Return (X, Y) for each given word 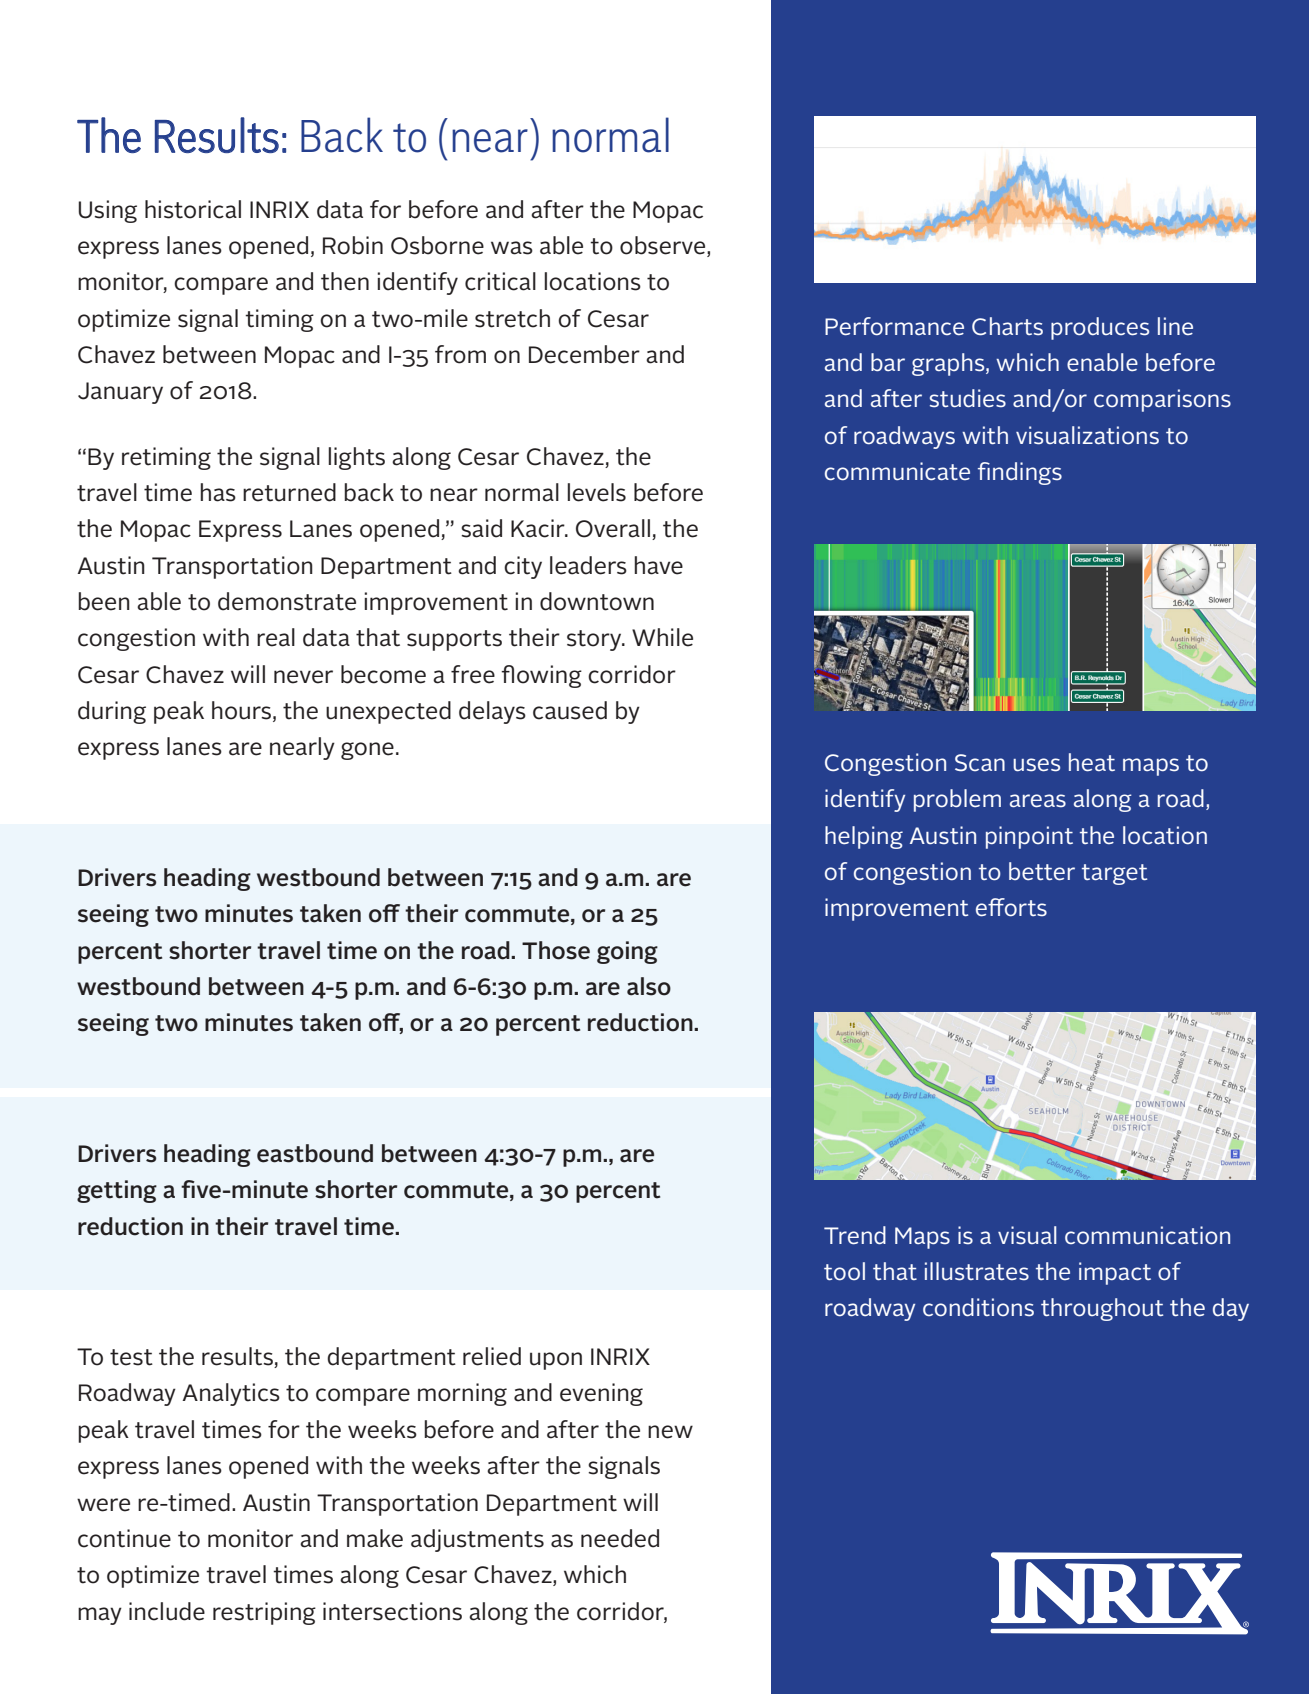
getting (117, 1191)
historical (193, 209)
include (167, 1611)
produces (1100, 328)
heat (1092, 762)
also (649, 986)
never (303, 677)
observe (664, 246)
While (662, 637)
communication (1147, 1235)
